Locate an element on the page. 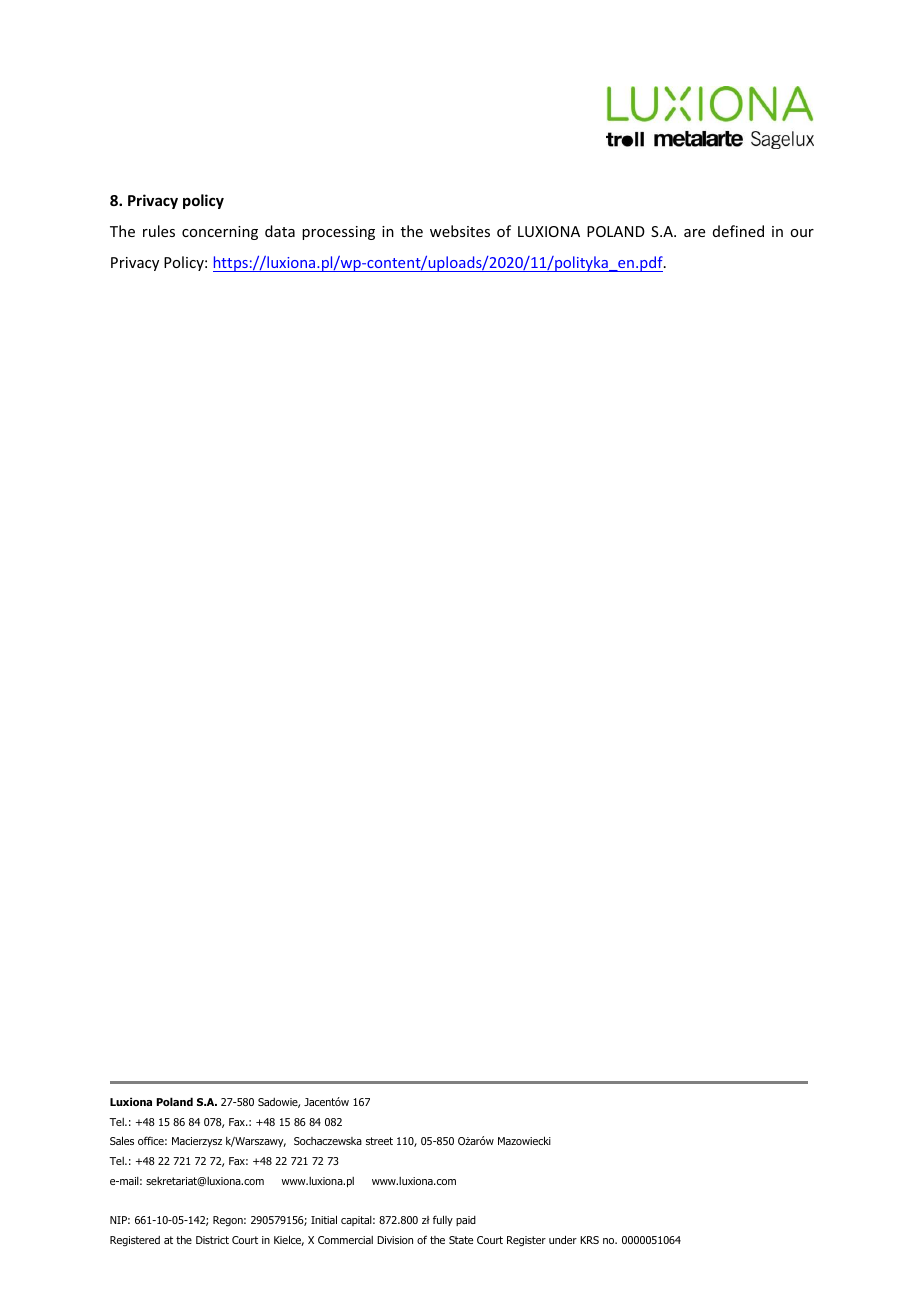 This document has height=1308, width=924. street is located at coordinates (379, 1141).
